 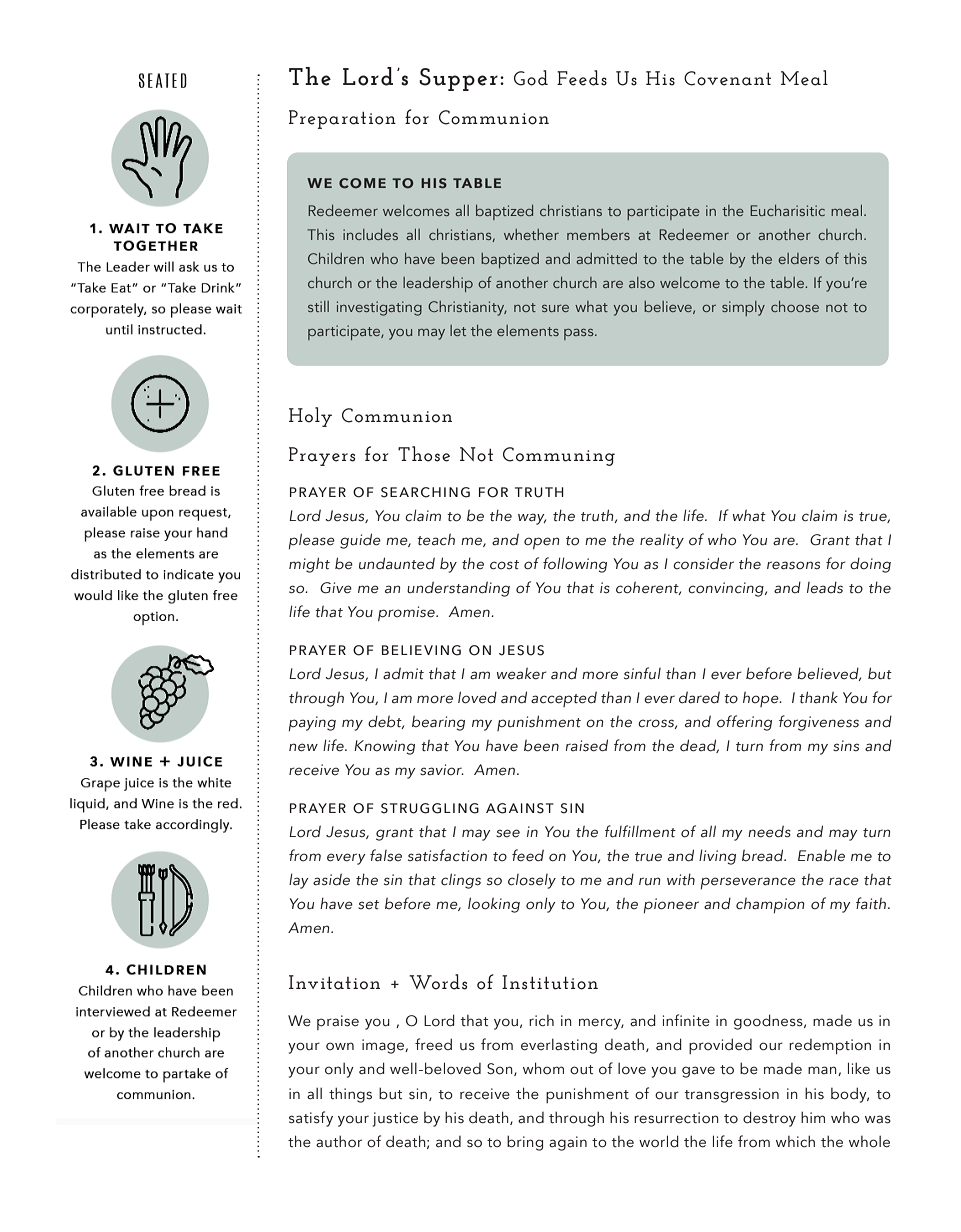 I want to click on God, so click(x=531, y=78).
